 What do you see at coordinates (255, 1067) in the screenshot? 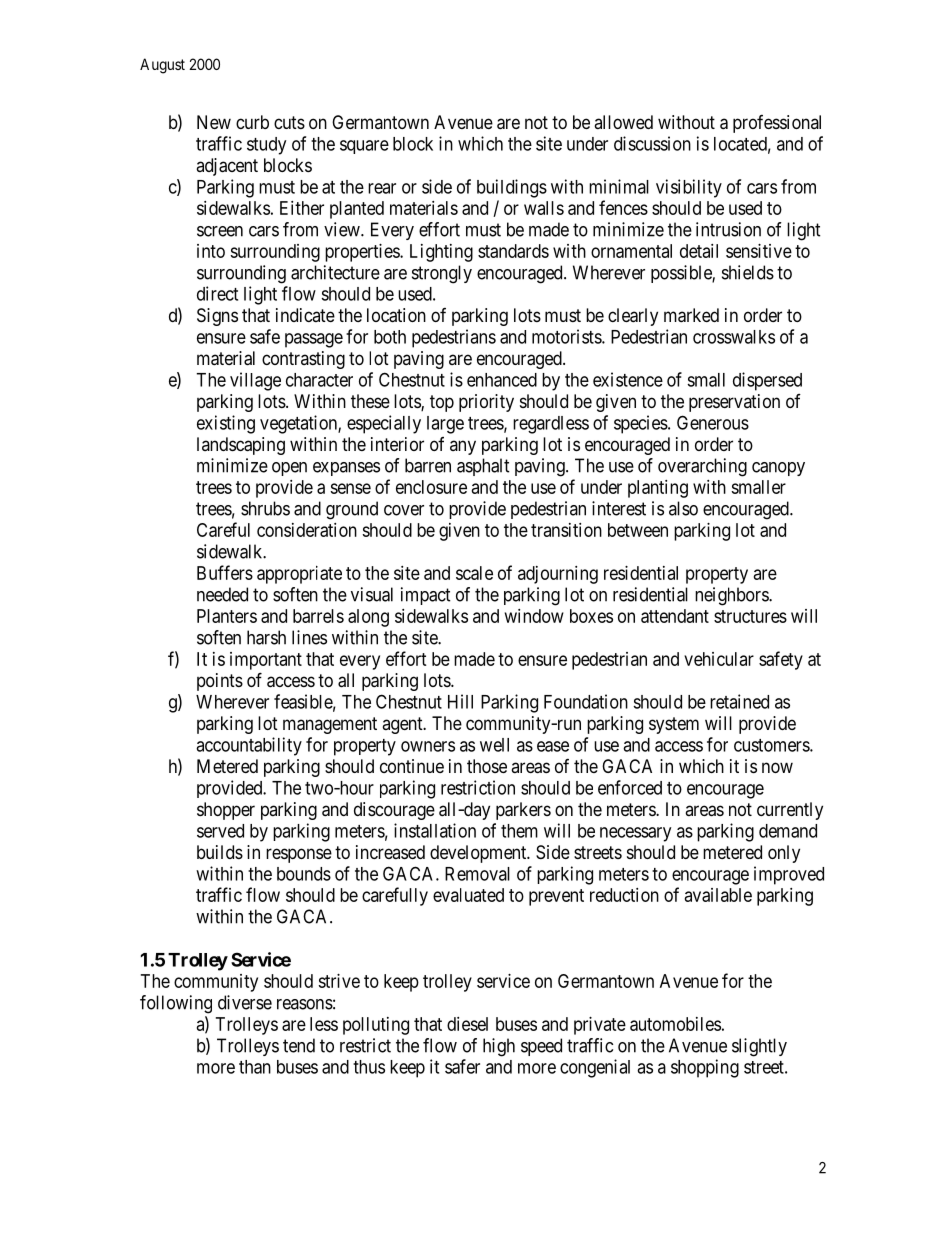
I see `than` at bounding box center [255, 1067].
